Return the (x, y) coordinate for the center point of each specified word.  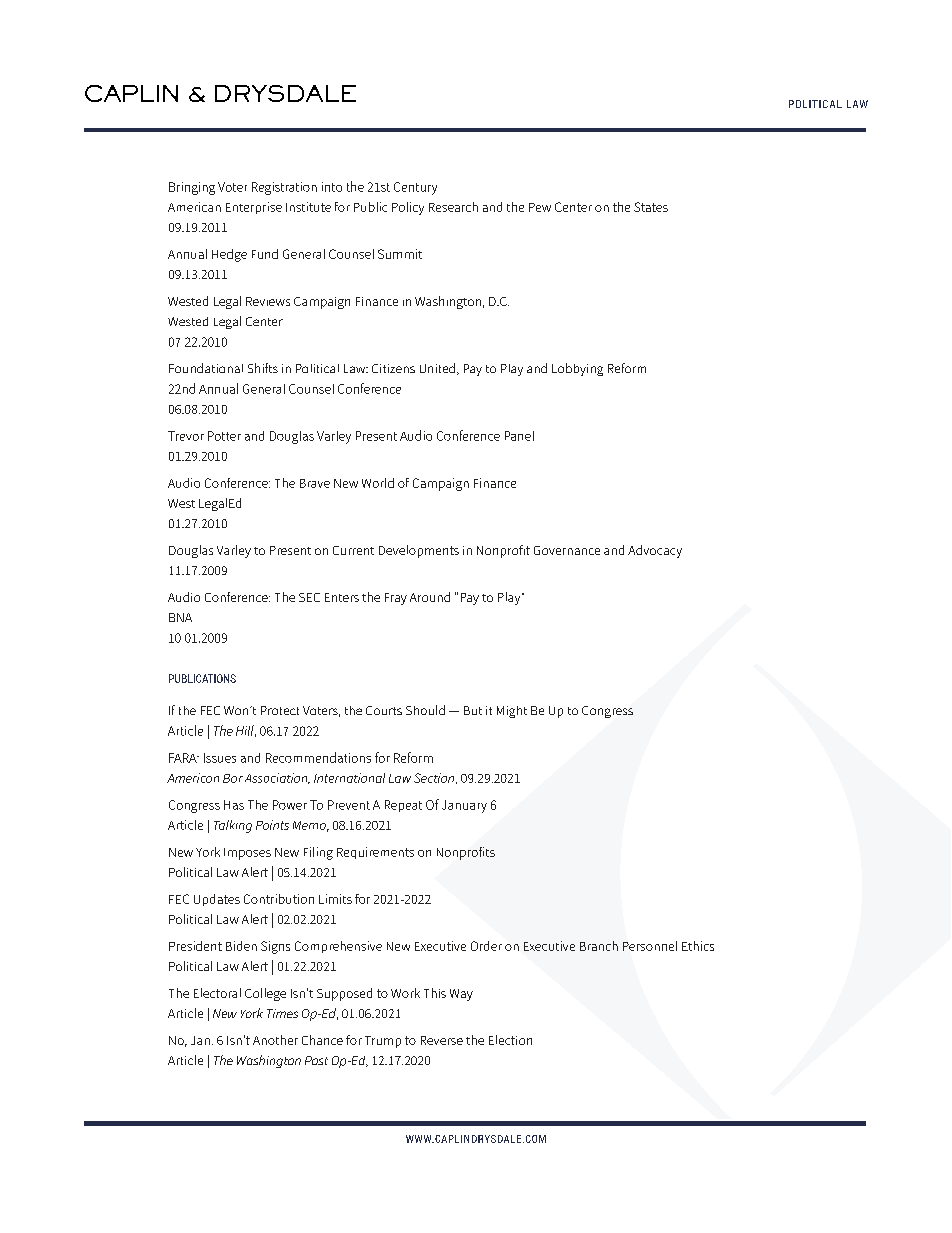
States (651, 207)
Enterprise (254, 208)
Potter (224, 436)
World (378, 483)
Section (435, 778)
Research (453, 207)
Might (512, 712)
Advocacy (655, 551)
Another (275, 1040)
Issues (220, 758)
